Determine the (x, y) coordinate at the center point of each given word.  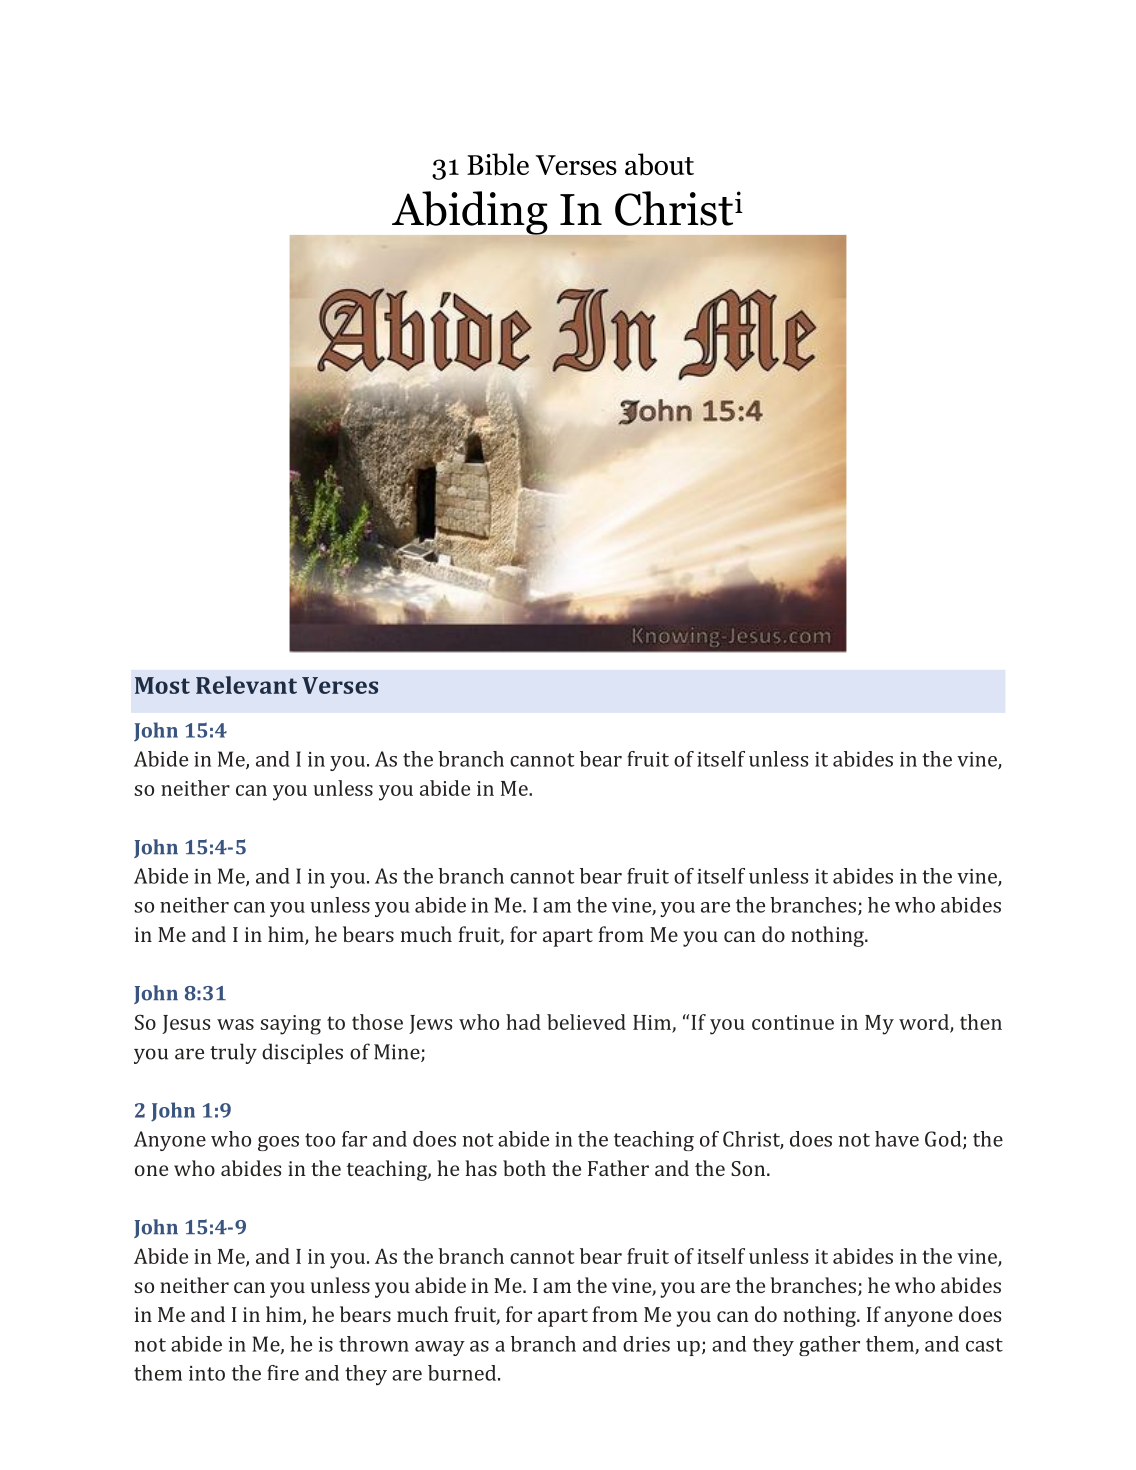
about (659, 164)
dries (646, 1344)
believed (586, 1022)
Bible (498, 164)
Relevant (246, 685)
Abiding (469, 213)
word (925, 1023)
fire (283, 1373)
